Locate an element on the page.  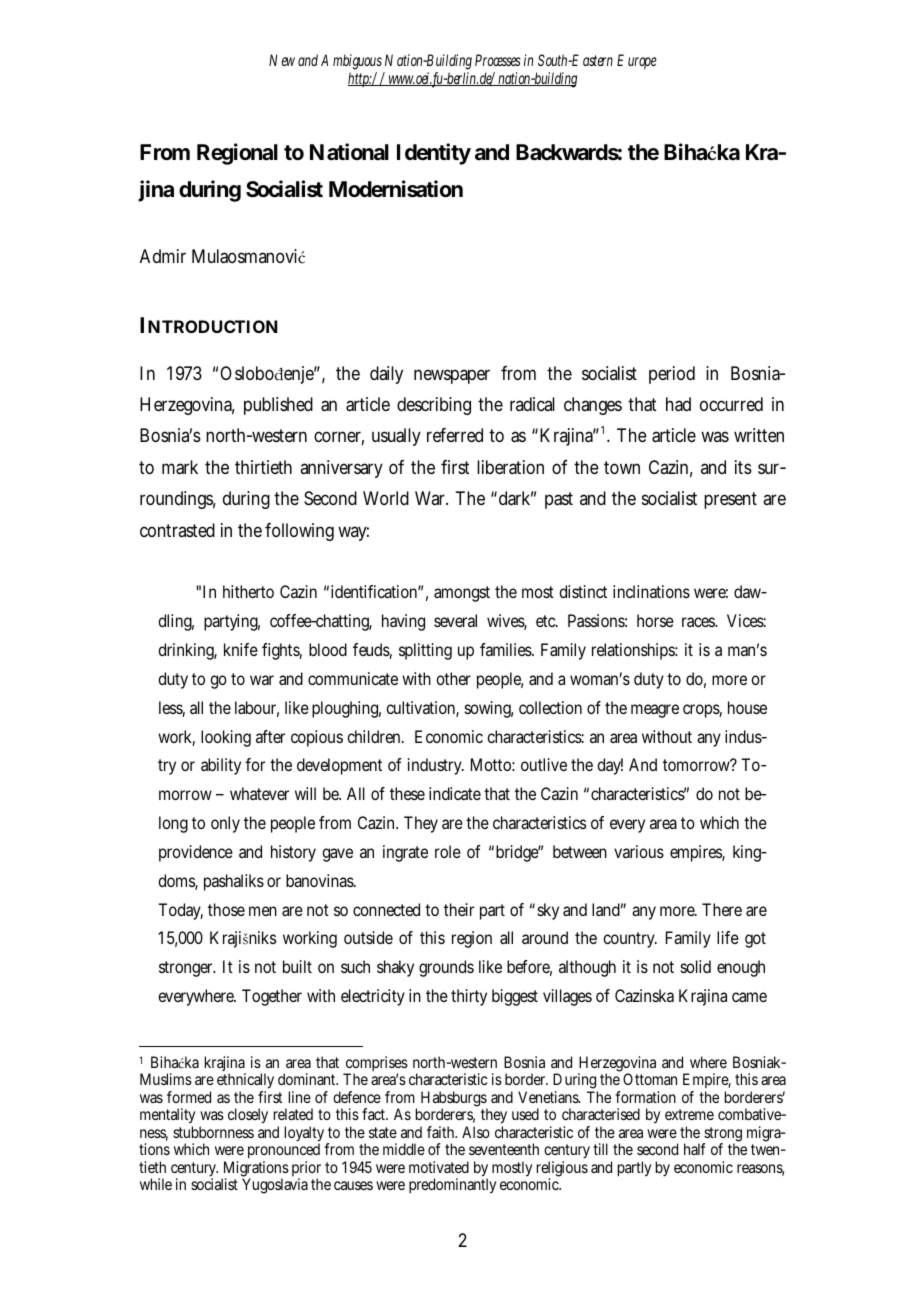
Modernisation is located at coordinates (396, 189).
